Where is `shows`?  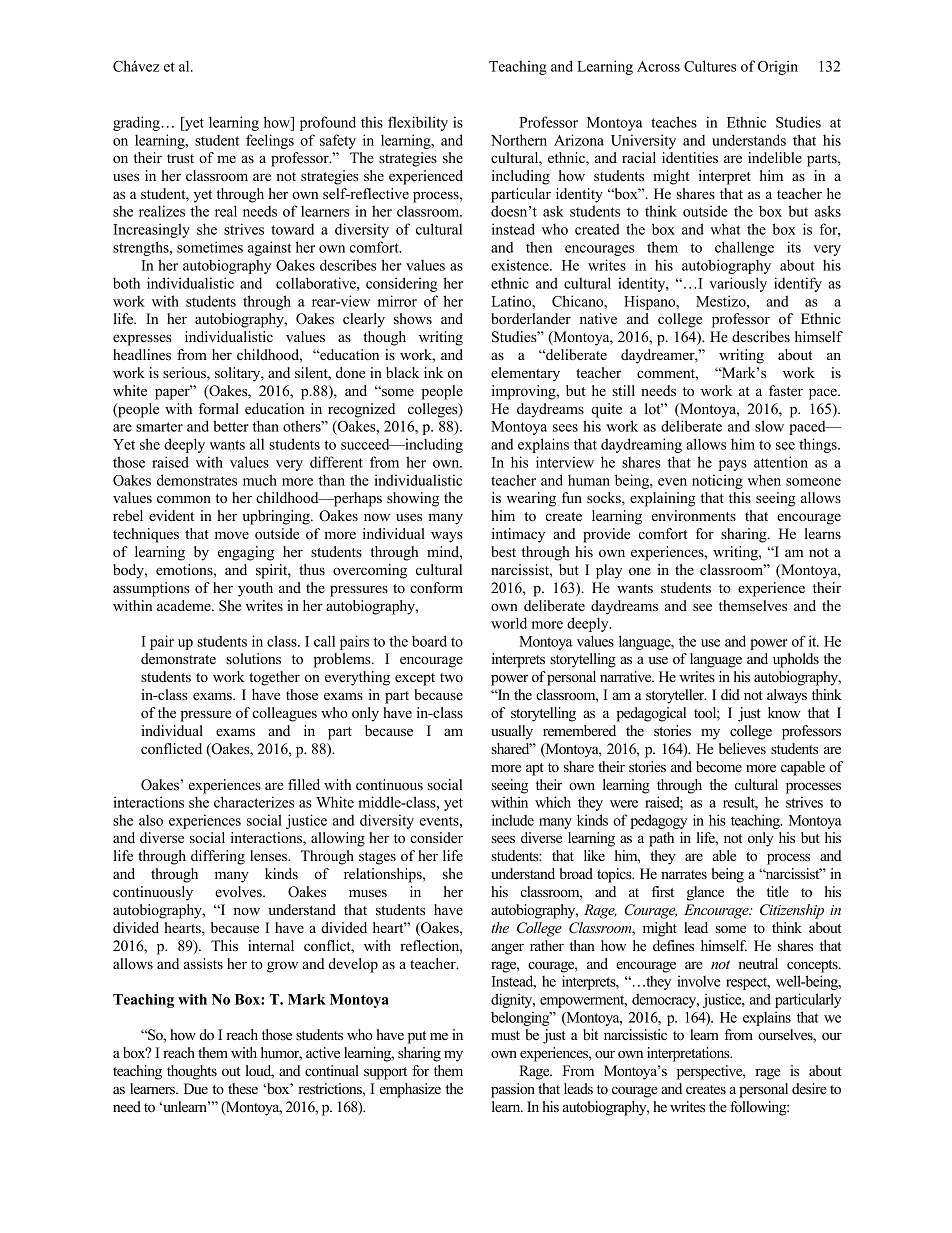
shows is located at coordinates (413, 318).
